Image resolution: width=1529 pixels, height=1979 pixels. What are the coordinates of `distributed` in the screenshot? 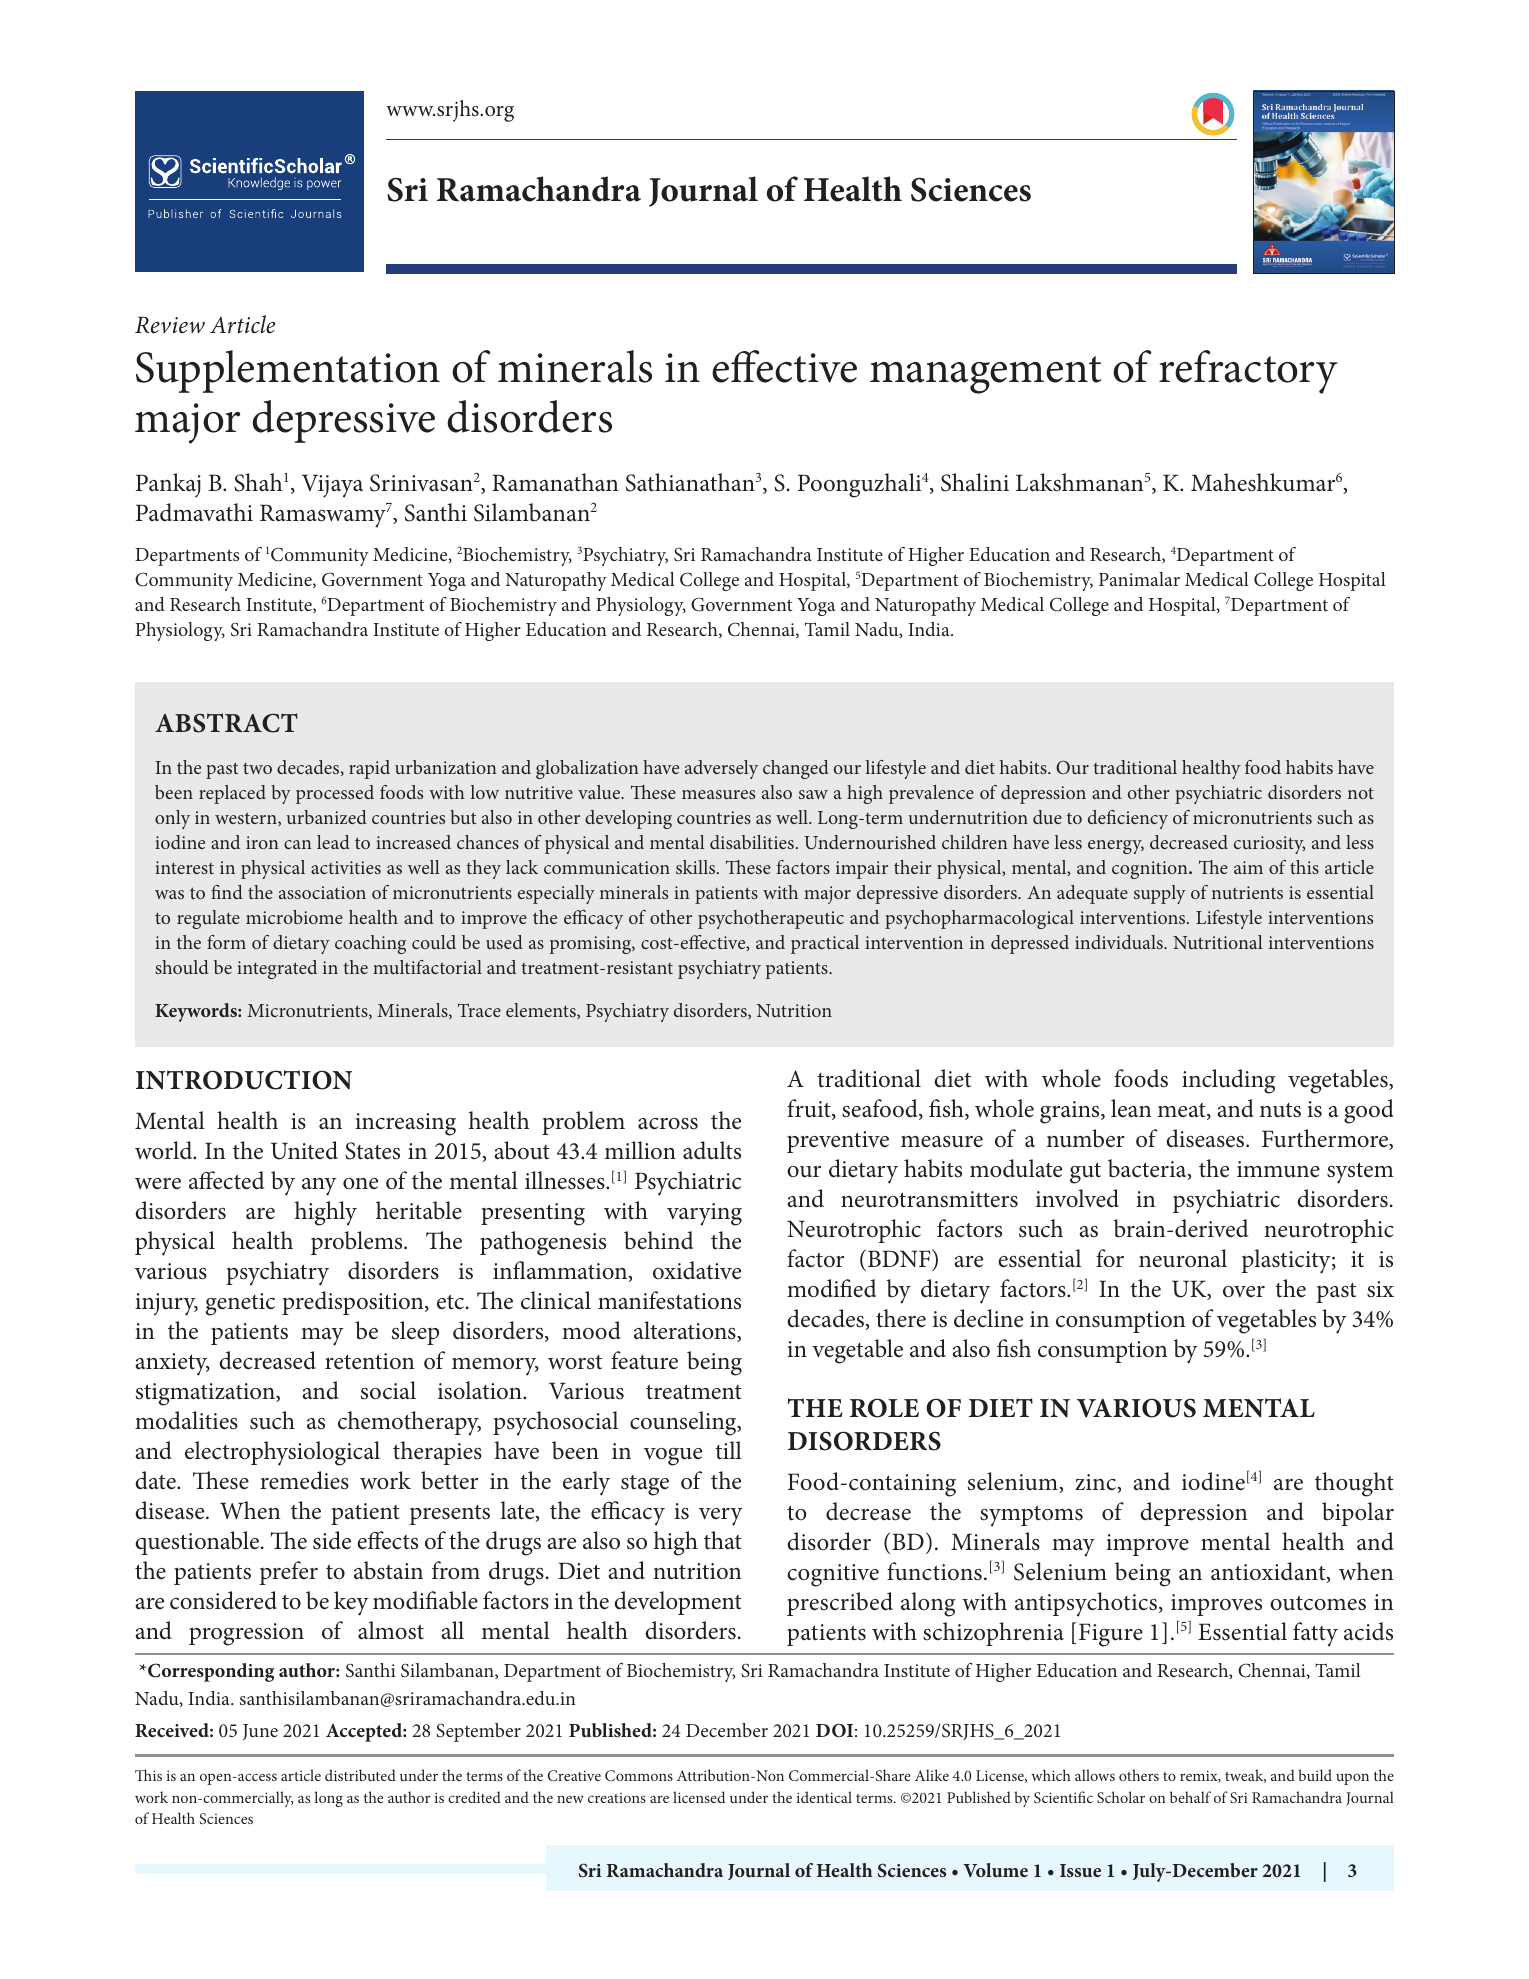 It's located at (360, 1775).
